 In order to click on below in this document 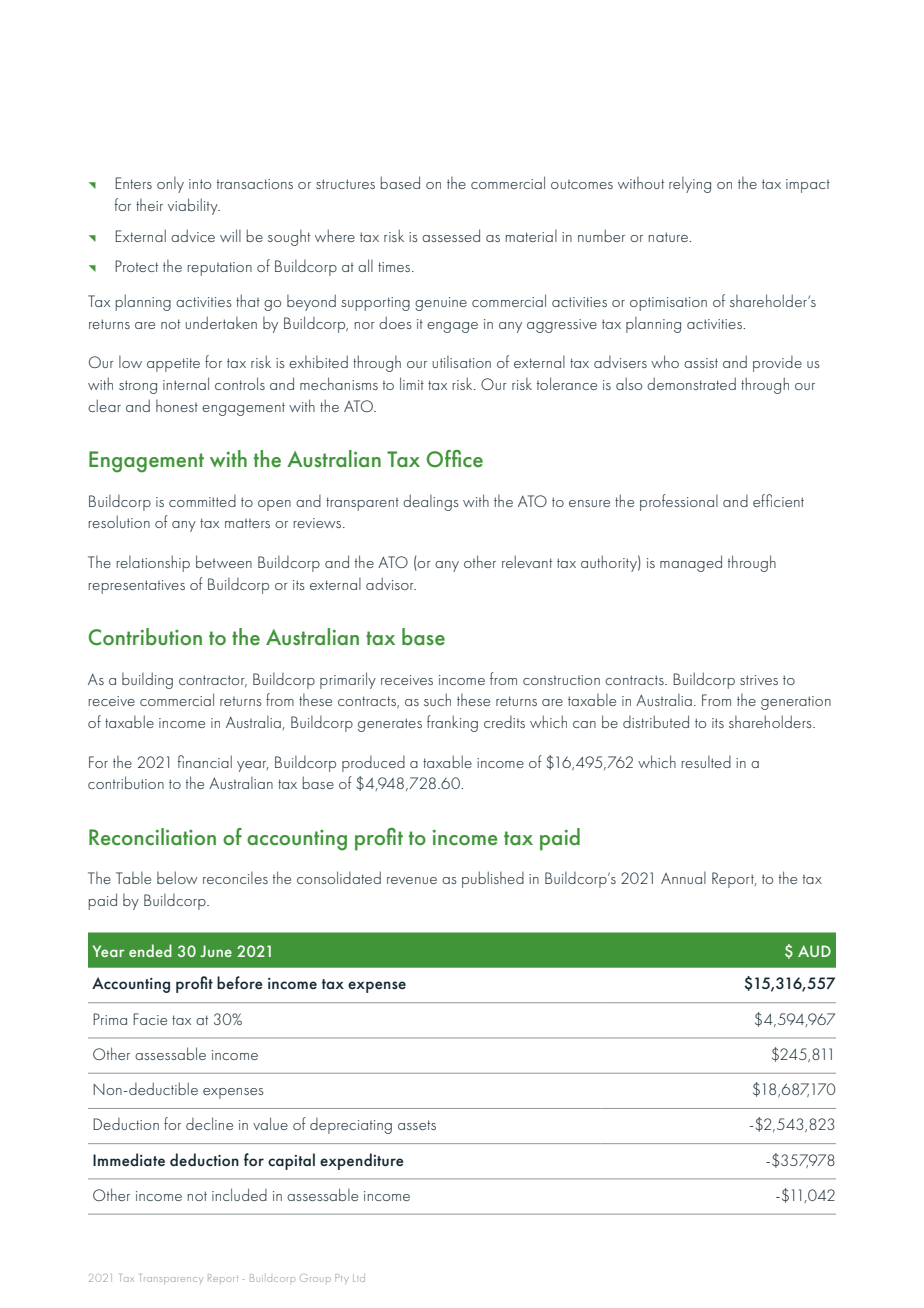, I will do `click(177, 877)`.
